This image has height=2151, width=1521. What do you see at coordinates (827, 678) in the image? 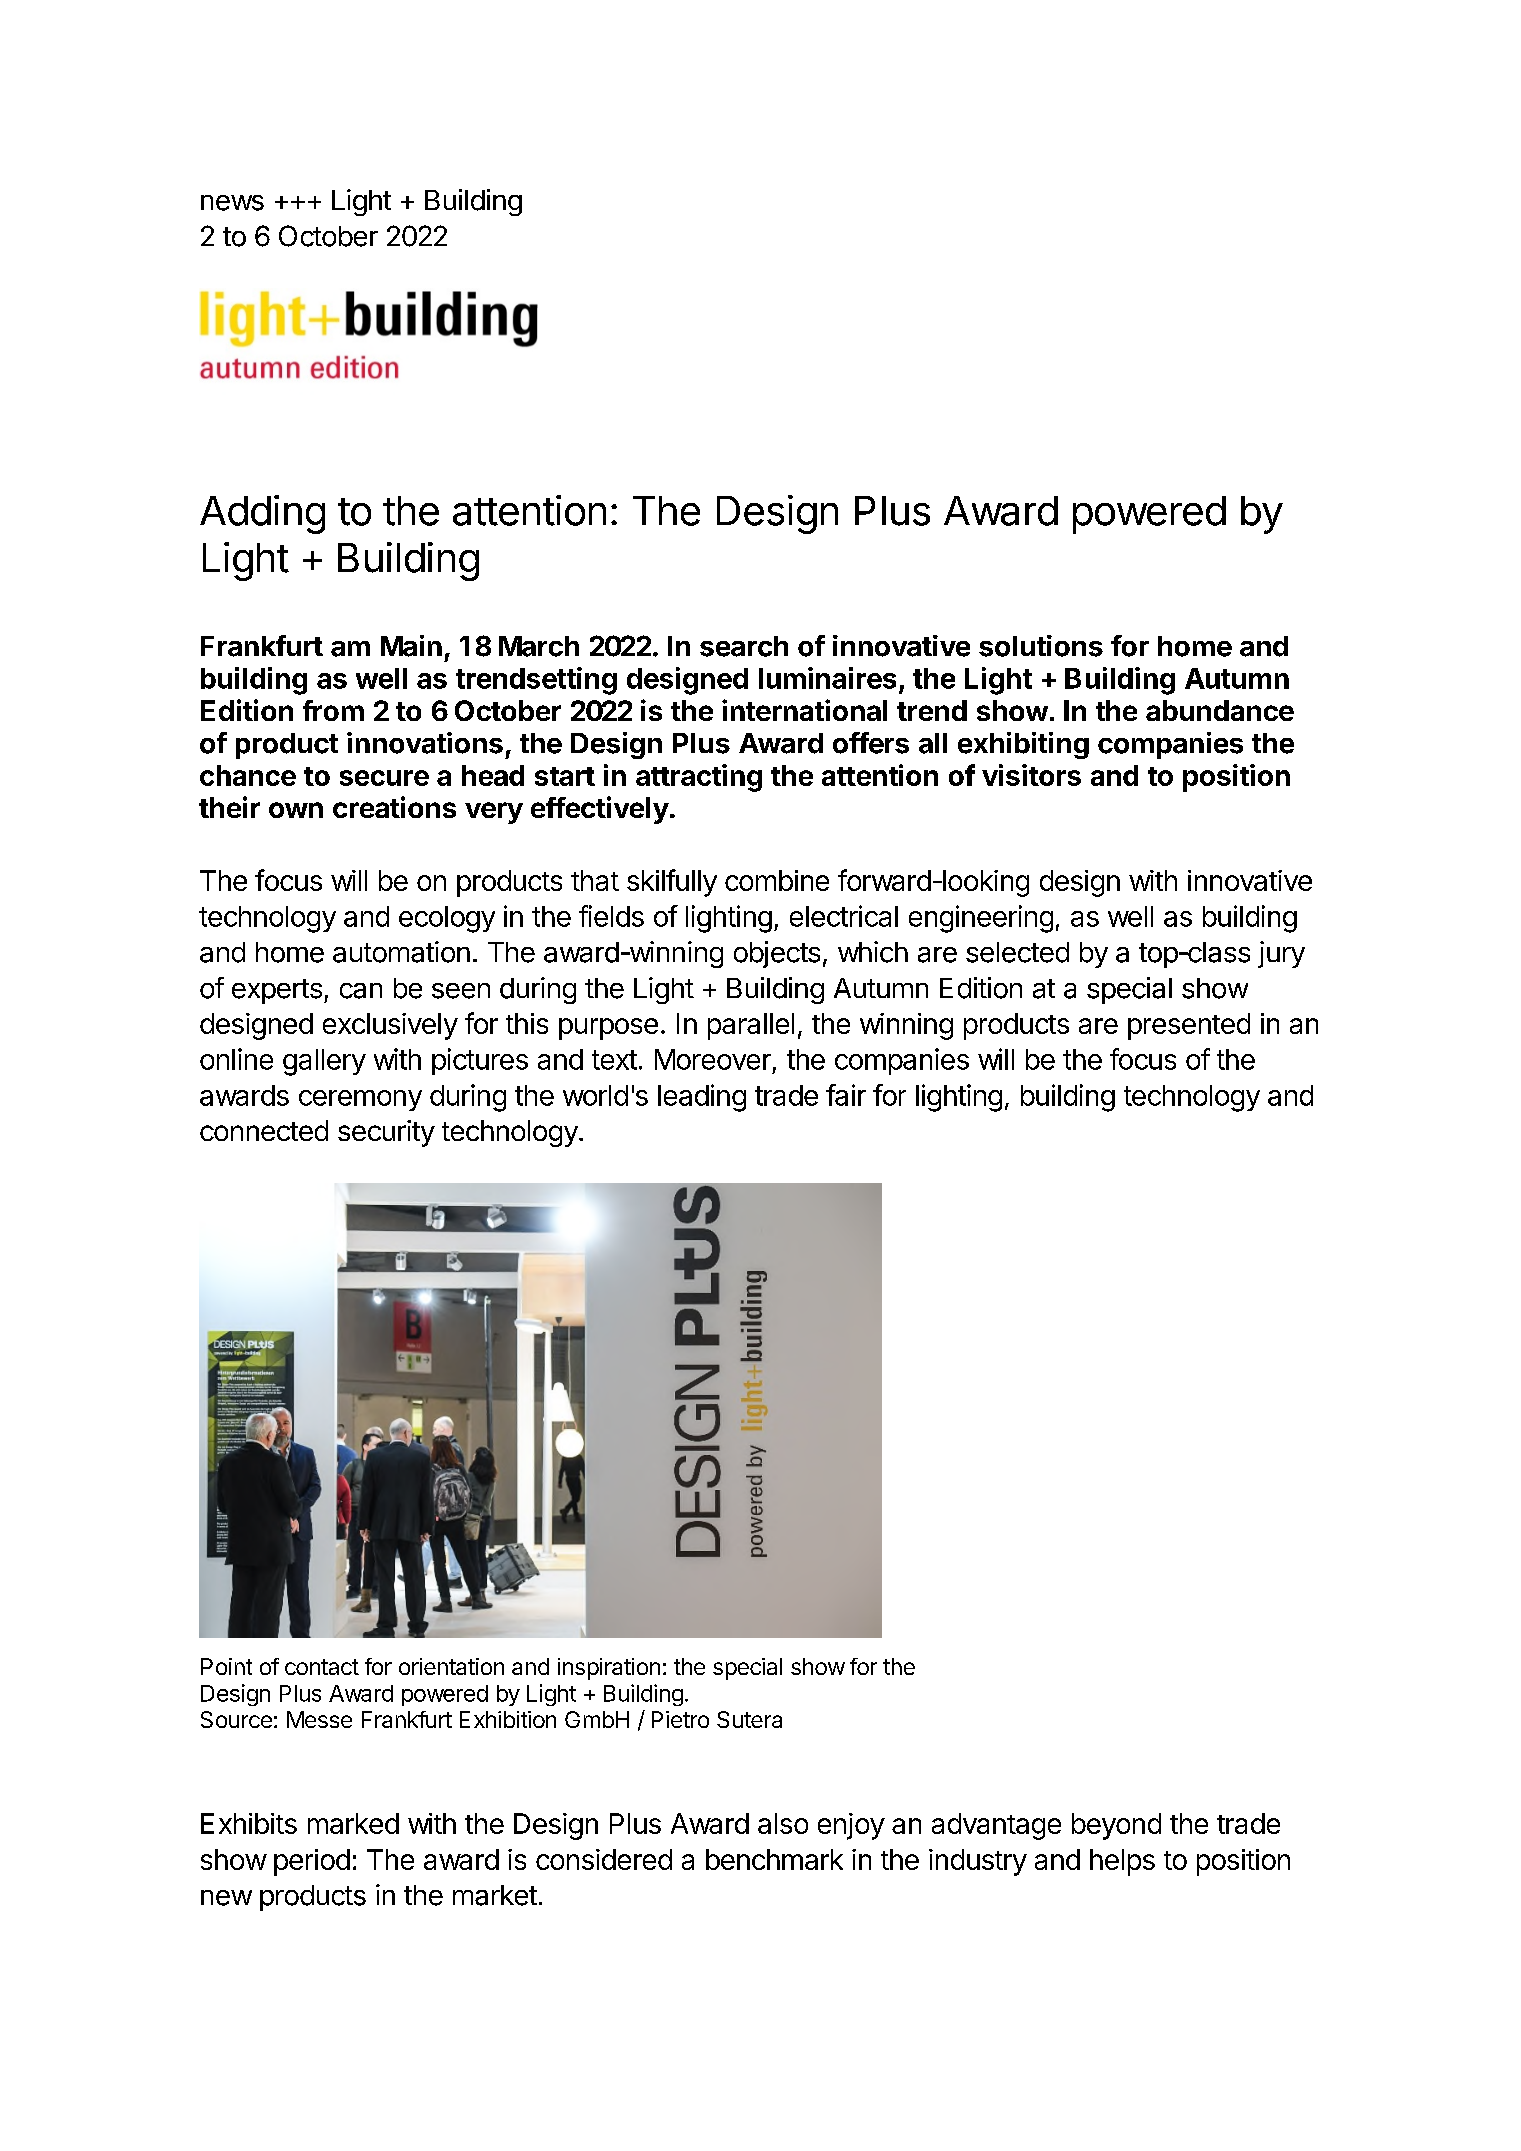
I see `luminaires` at bounding box center [827, 678].
